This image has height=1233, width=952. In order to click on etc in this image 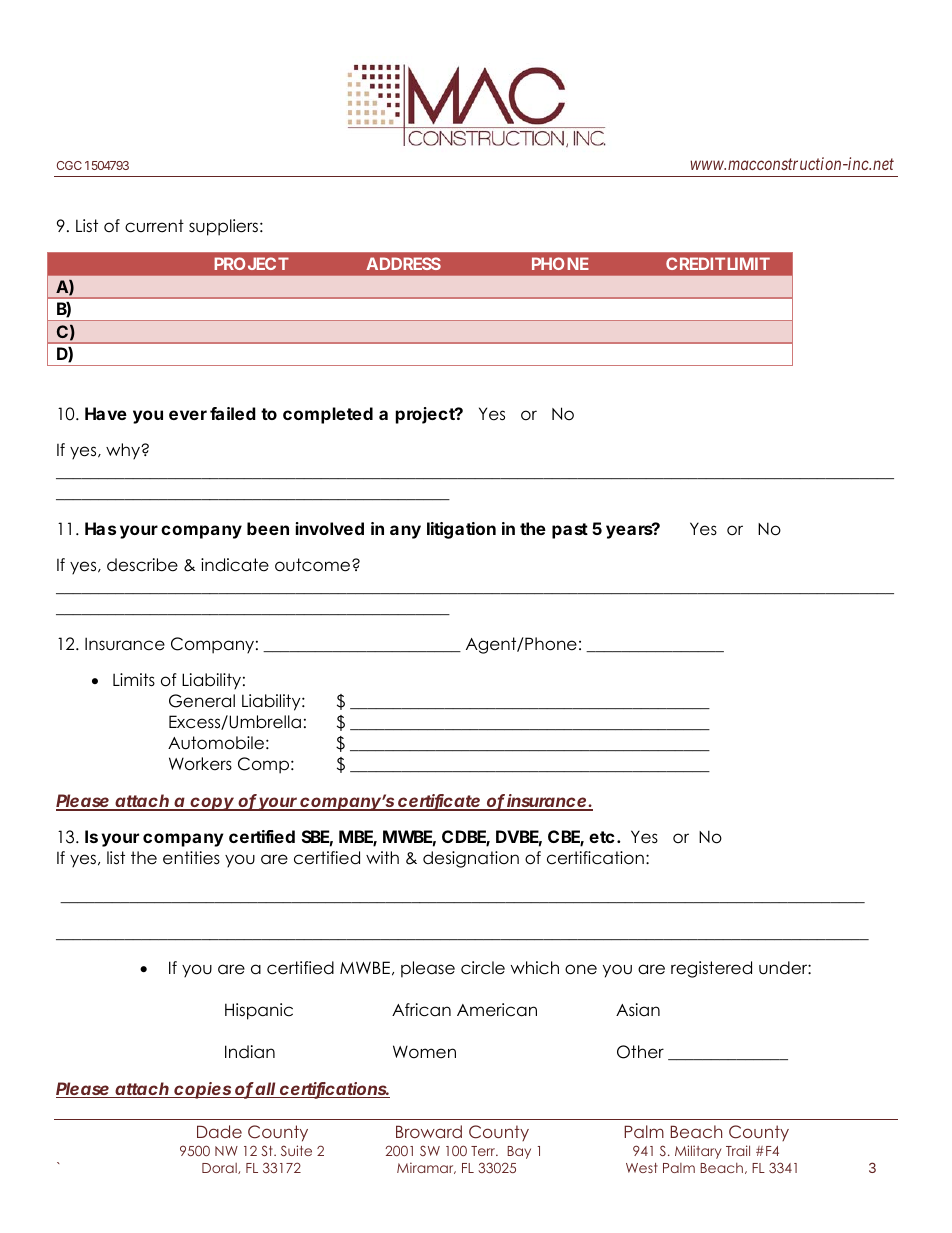, I will do `click(602, 837)`.
